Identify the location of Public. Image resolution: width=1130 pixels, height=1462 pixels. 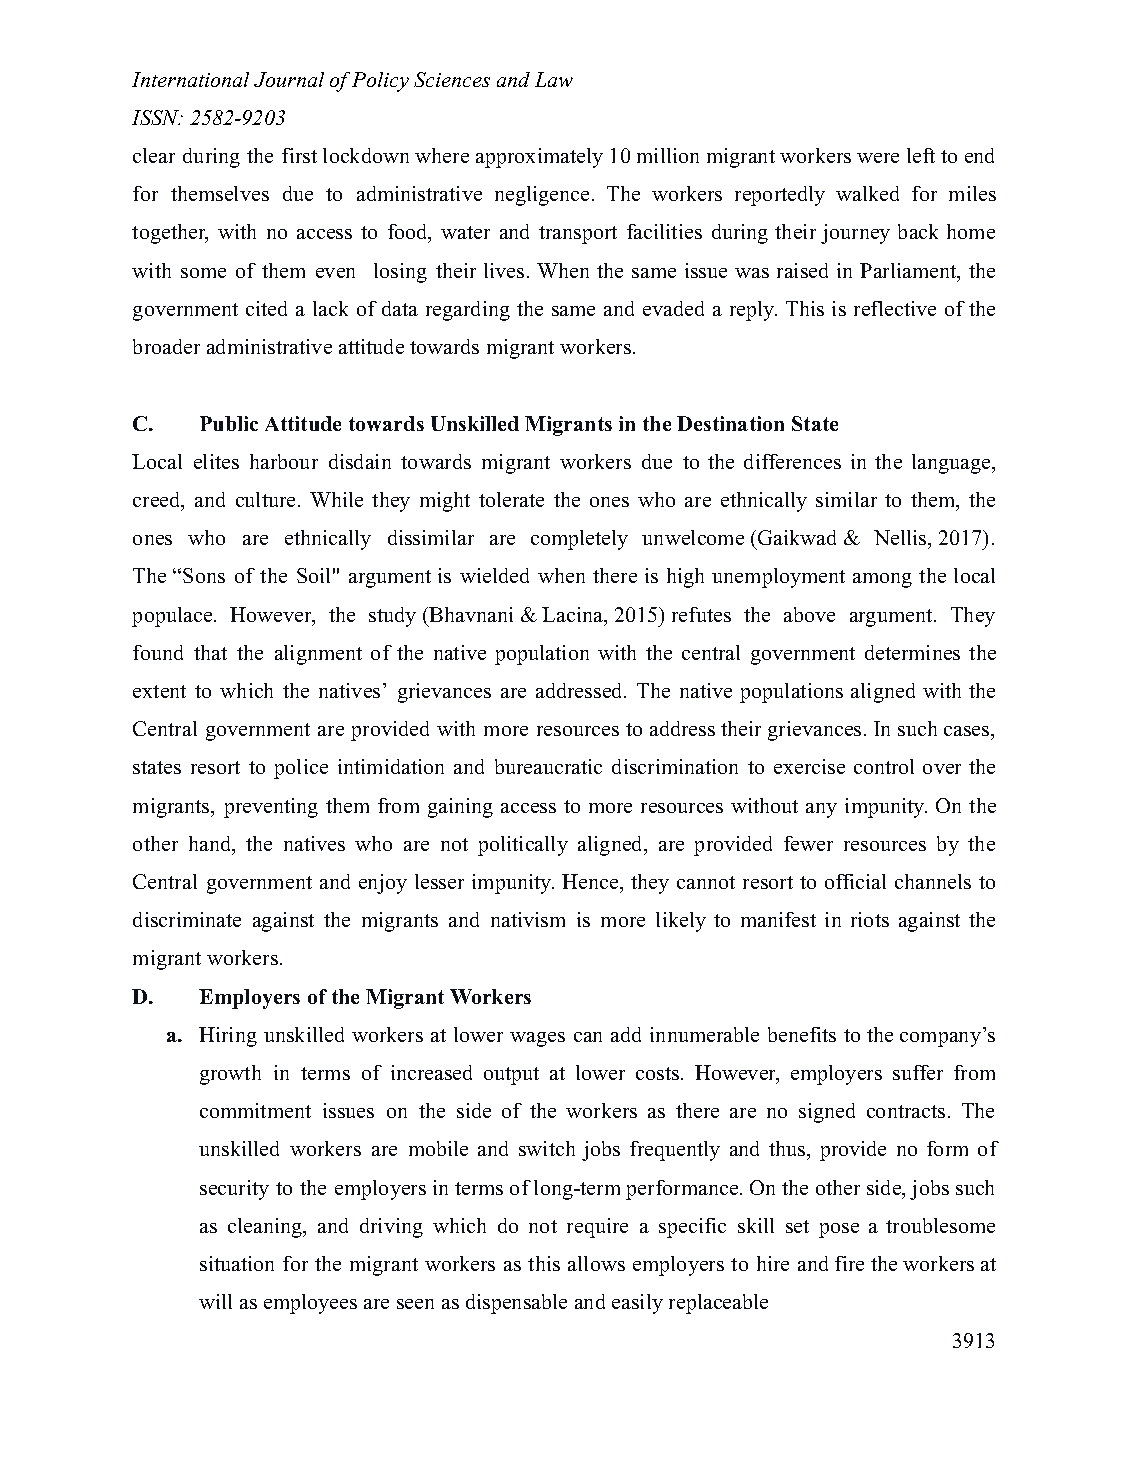
(229, 423).
